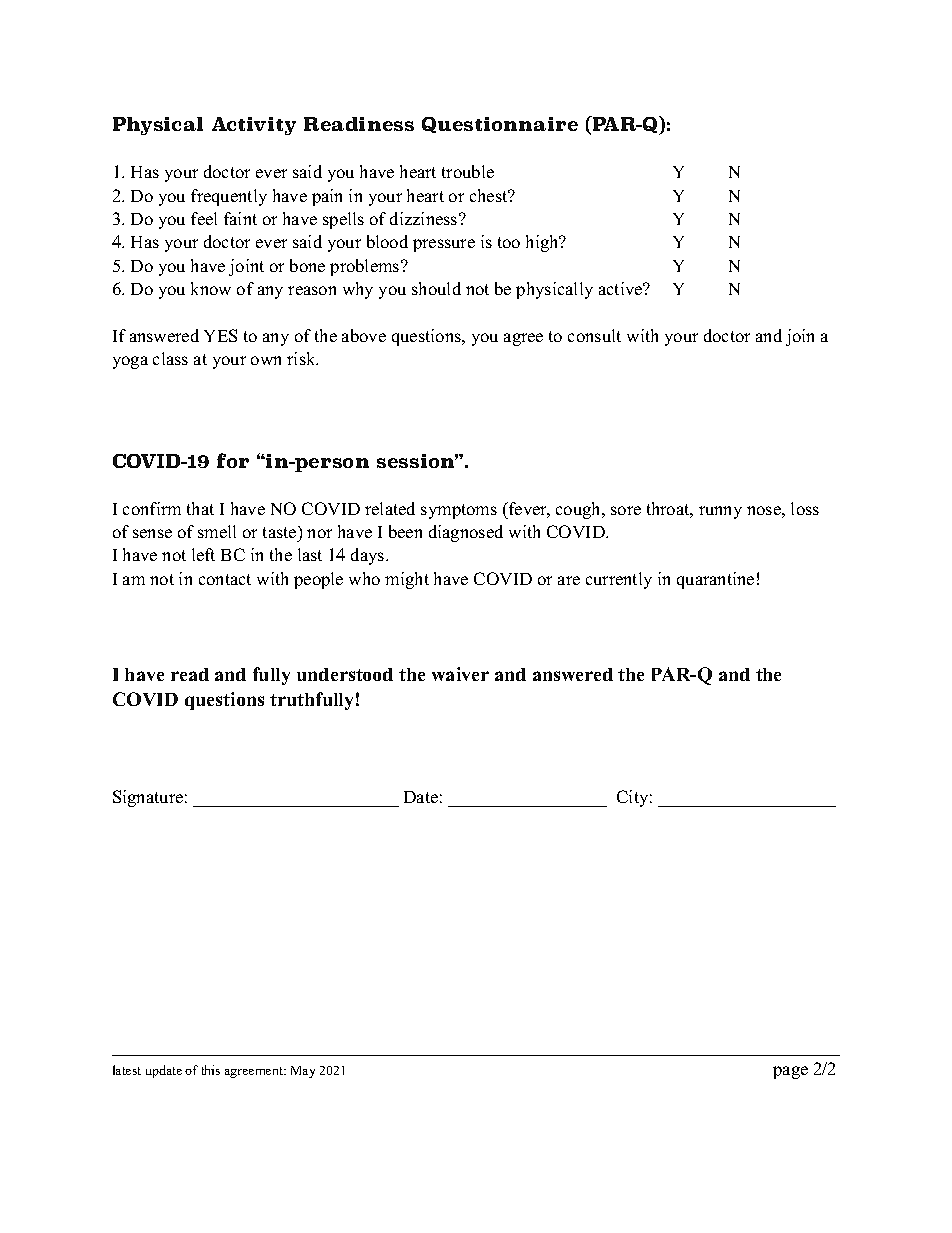  Describe the element at coordinates (460, 674) in the screenshot. I see `waiver` at that location.
